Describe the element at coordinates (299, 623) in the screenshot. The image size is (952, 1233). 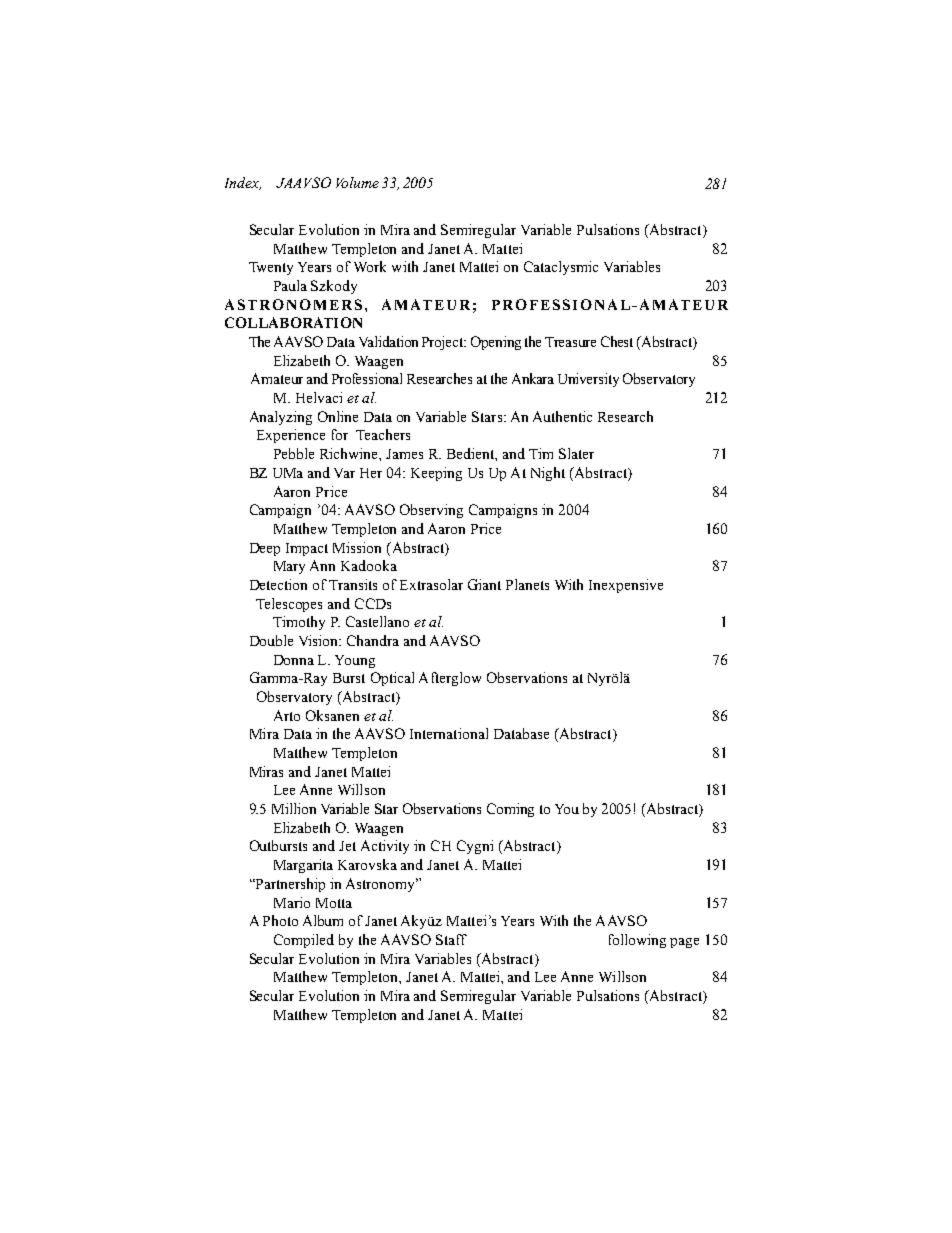
I see `Timothy` at that location.
